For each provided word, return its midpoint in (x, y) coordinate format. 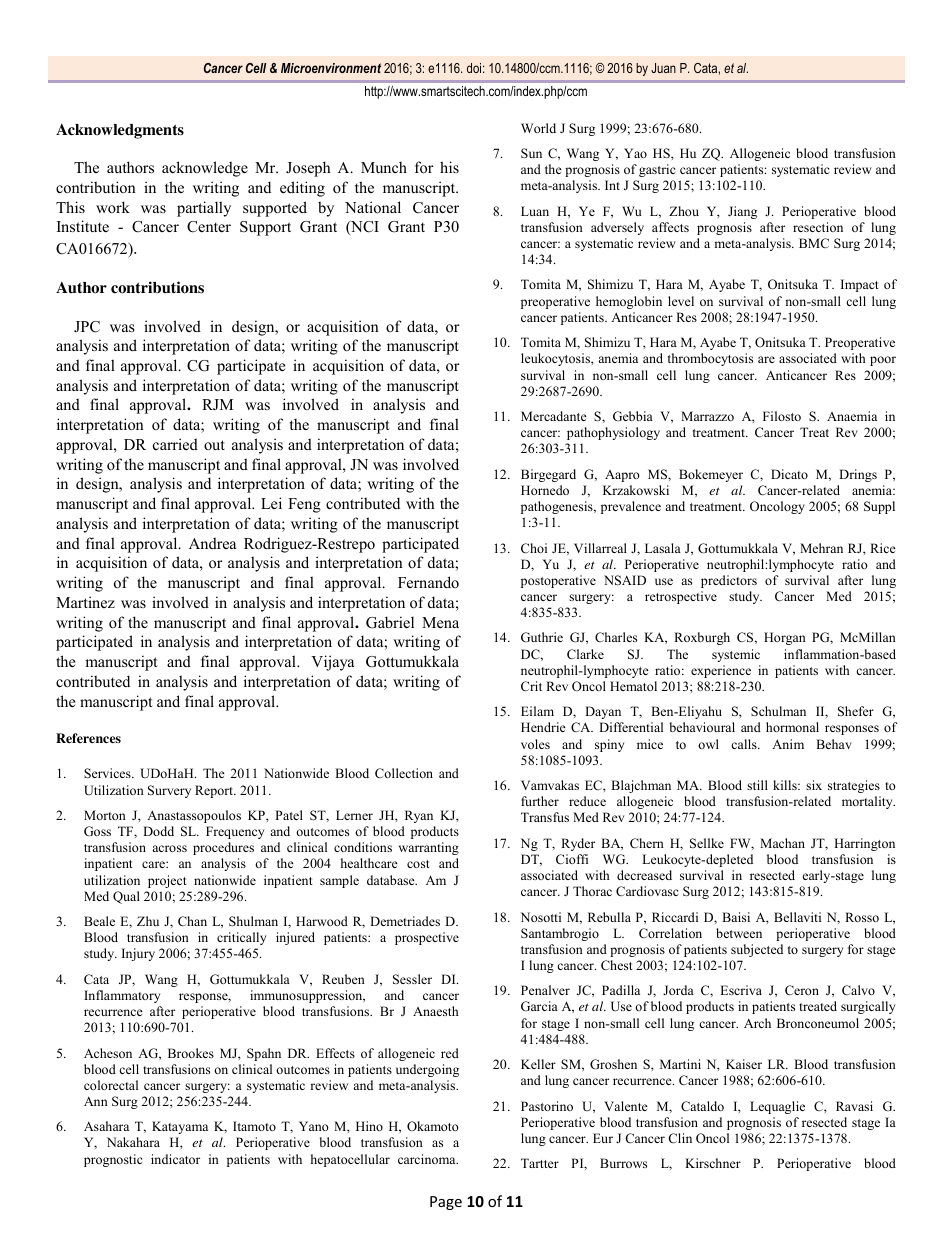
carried (175, 444)
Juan (663, 68)
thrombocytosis (710, 359)
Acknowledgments (120, 131)
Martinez (85, 602)
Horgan (785, 638)
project (167, 881)
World (538, 128)
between (739, 933)
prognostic (113, 1160)
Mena (440, 622)
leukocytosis (556, 359)
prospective (427, 938)
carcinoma (428, 1159)
